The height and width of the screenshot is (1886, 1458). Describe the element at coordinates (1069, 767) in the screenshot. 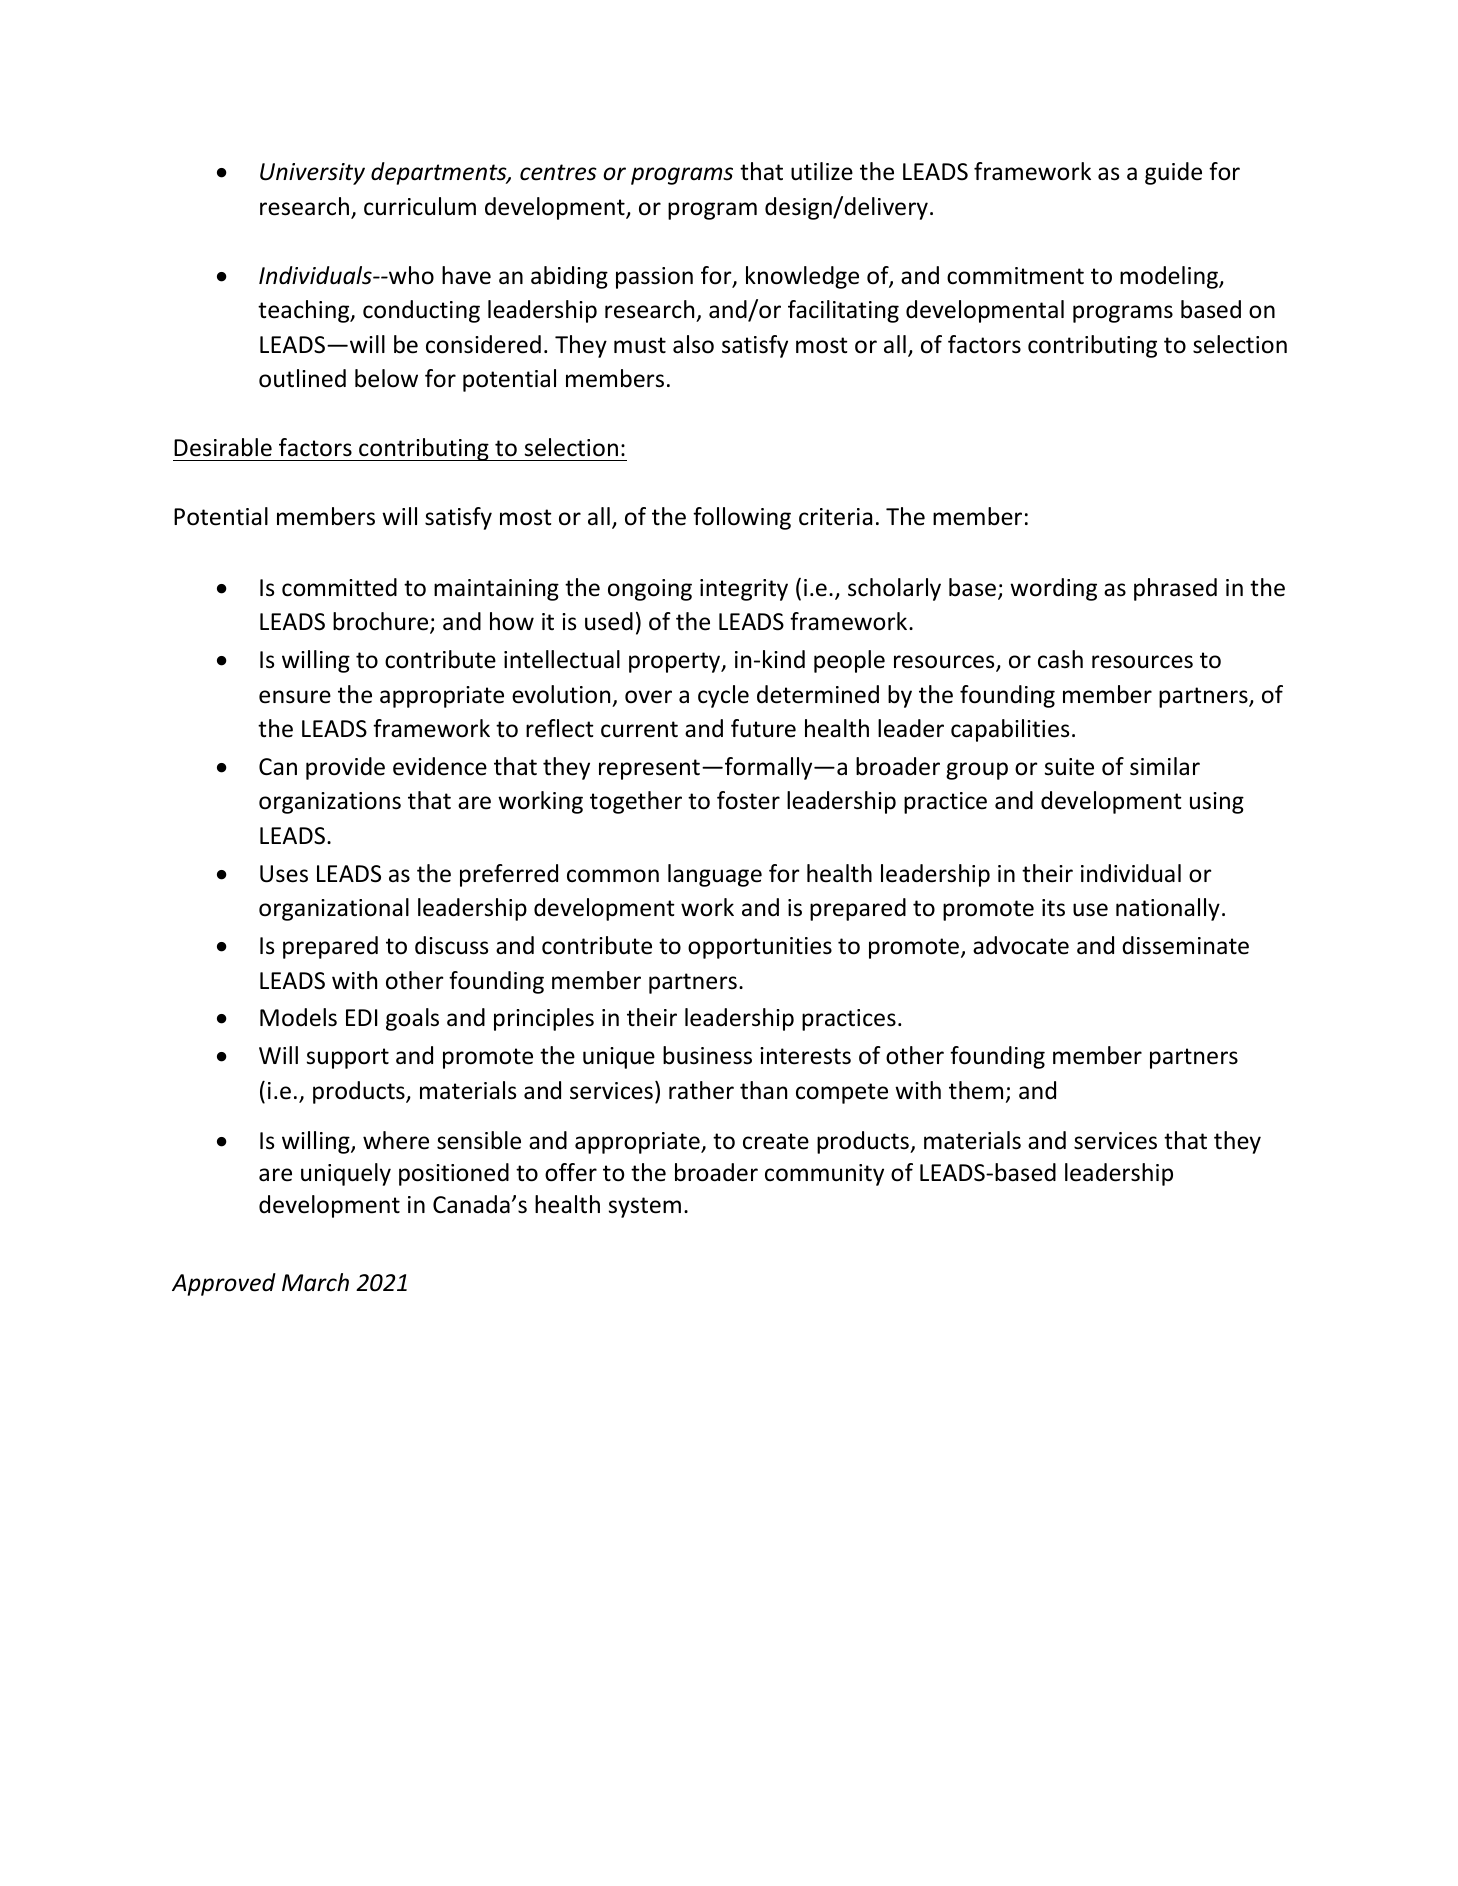

I see `suite` at that location.
